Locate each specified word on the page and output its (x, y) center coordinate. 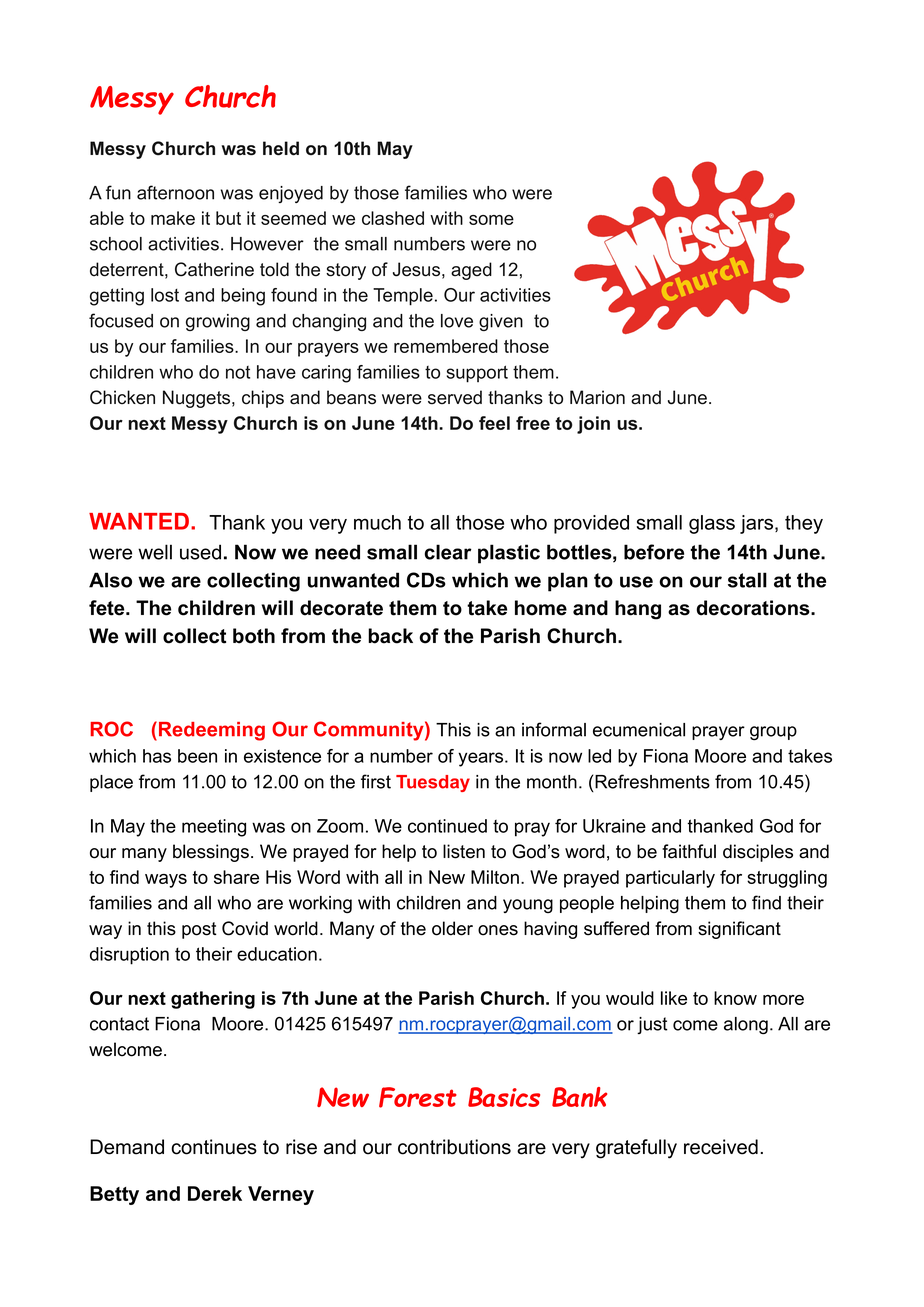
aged (471, 271)
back (390, 636)
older (452, 928)
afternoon (175, 192)
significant (739, 930)
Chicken (122, 397)
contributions (454, 1147)
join (593, 425)
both (254, 636)
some (491, 220)
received (721, 1147)
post (199, 930)
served (455, 397)
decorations (754, 608)
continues (214, 1147)
